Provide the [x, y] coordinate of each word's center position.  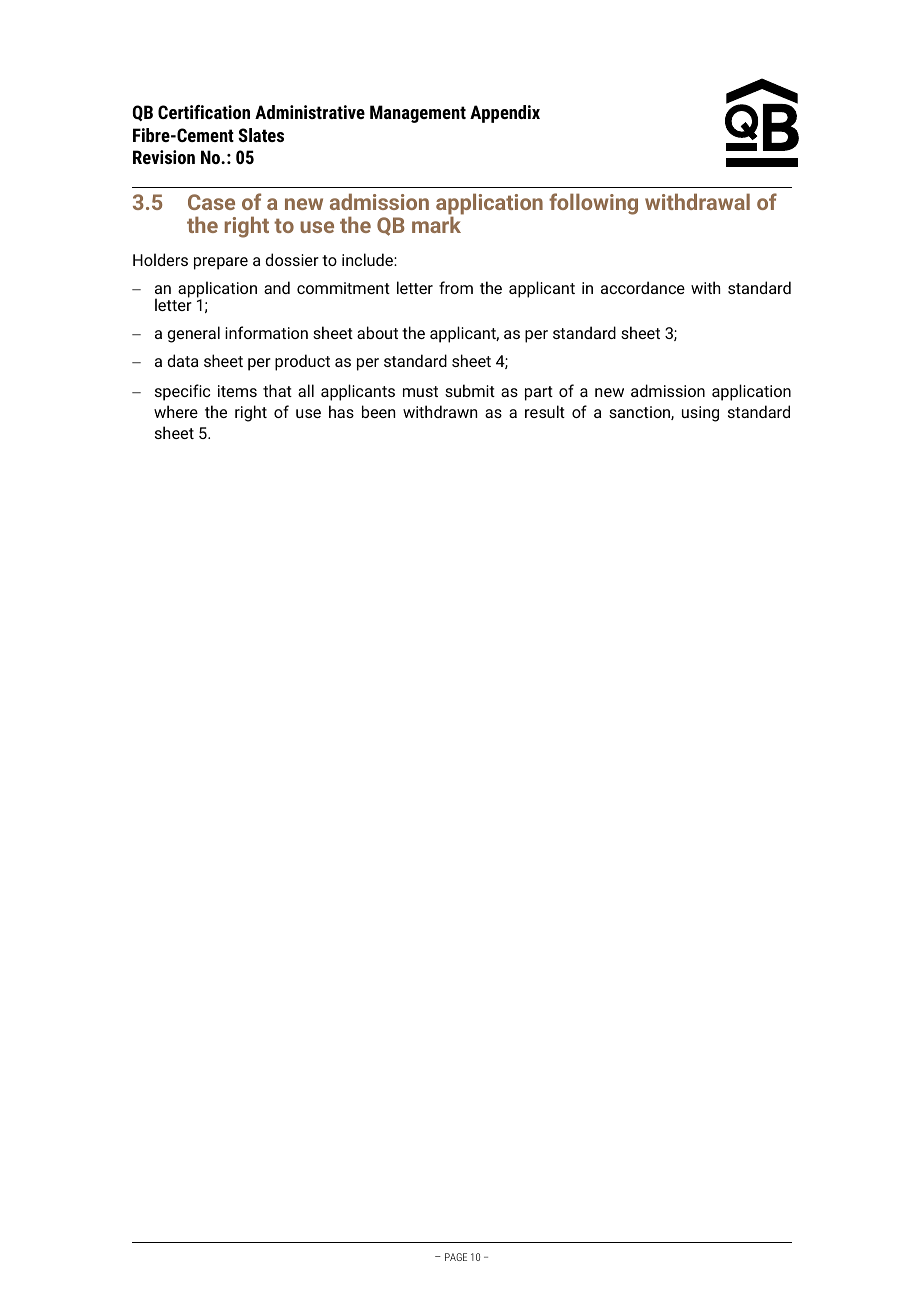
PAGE [456, 1257]
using [700, 414]
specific [182, 392]
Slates [261, 135]
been [378, 411]
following [593, 204]
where [176, 411]
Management [418, 114]
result [545, 411]
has [341, 411]
